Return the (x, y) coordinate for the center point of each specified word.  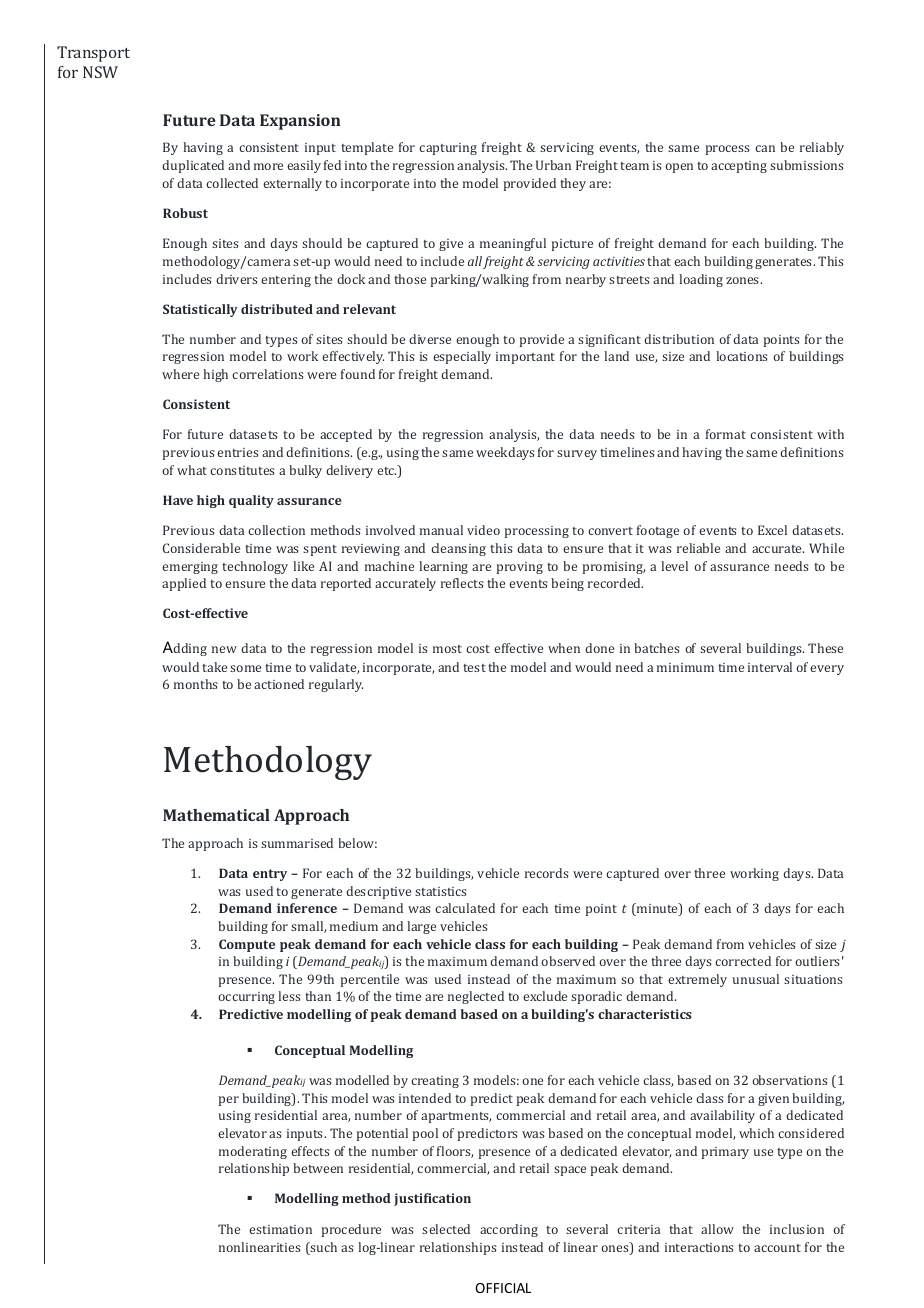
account (777, 1248)
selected (446, 1229)
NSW (100, 72)
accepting (739, 167)
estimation (280, 1229)
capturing (448, 149)
